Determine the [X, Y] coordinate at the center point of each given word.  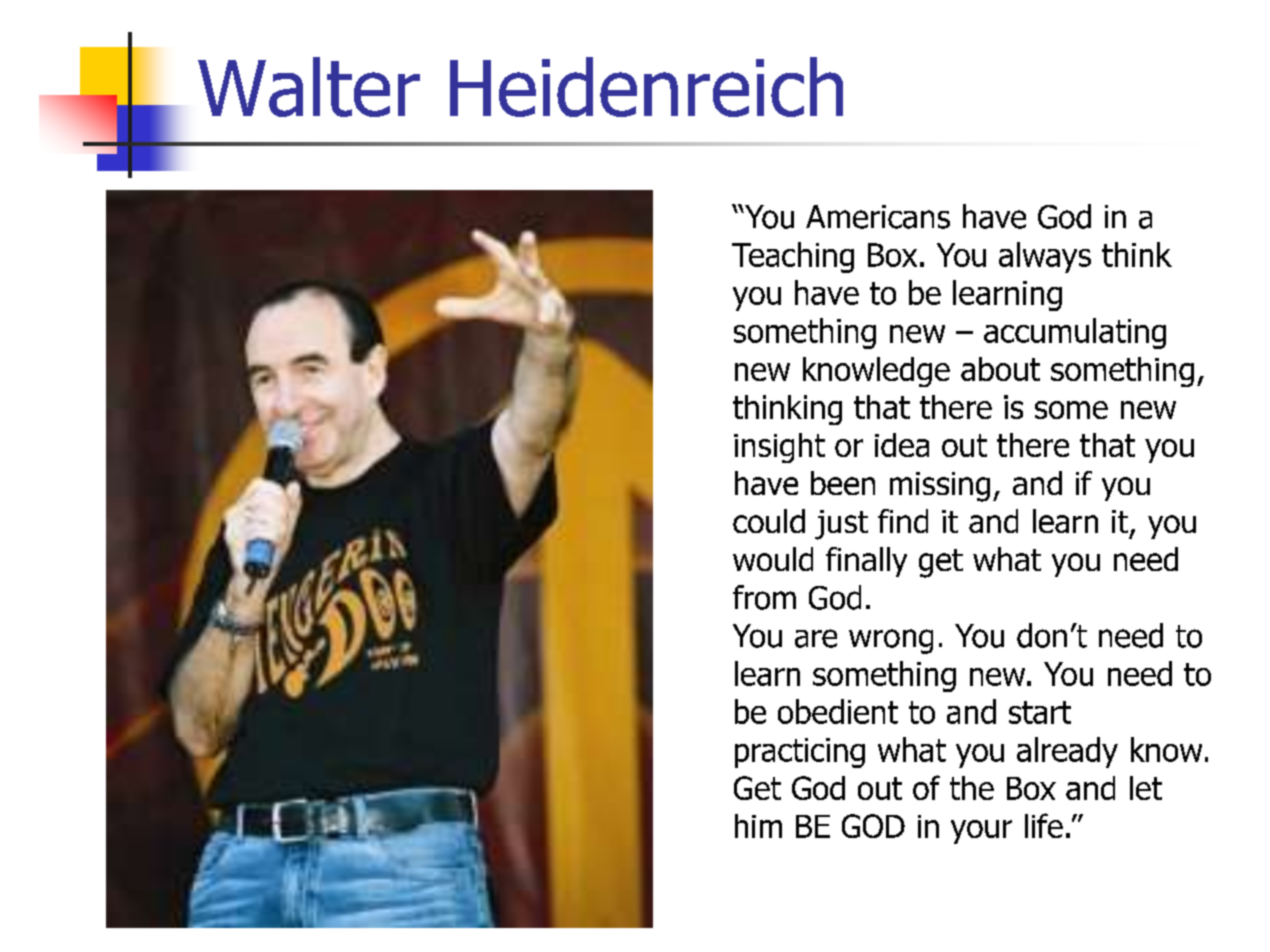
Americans [878, 217]
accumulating [1075, 333]
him [758, 826]
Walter [309, 87]
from [764, 597]
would [773, 559]
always [1045, 257]
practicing [800, 753]
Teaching [793, 257]
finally [866, 562]
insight [779, 448]
